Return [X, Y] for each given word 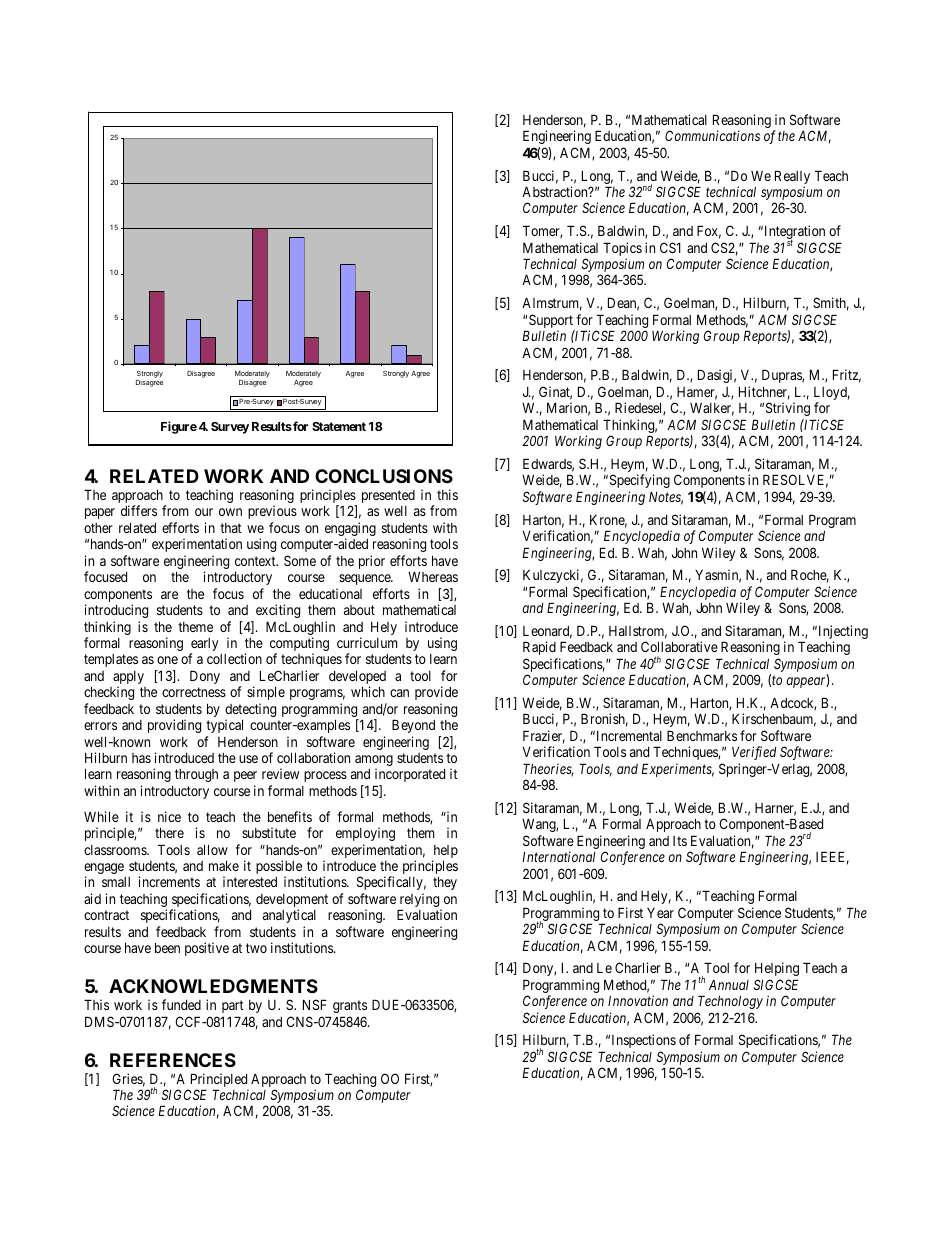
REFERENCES [173, 1060]
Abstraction [556, 191]
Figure [179, 427]
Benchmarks [702, 735]
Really [792, 178]
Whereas [433, 576]
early [204, 646]
